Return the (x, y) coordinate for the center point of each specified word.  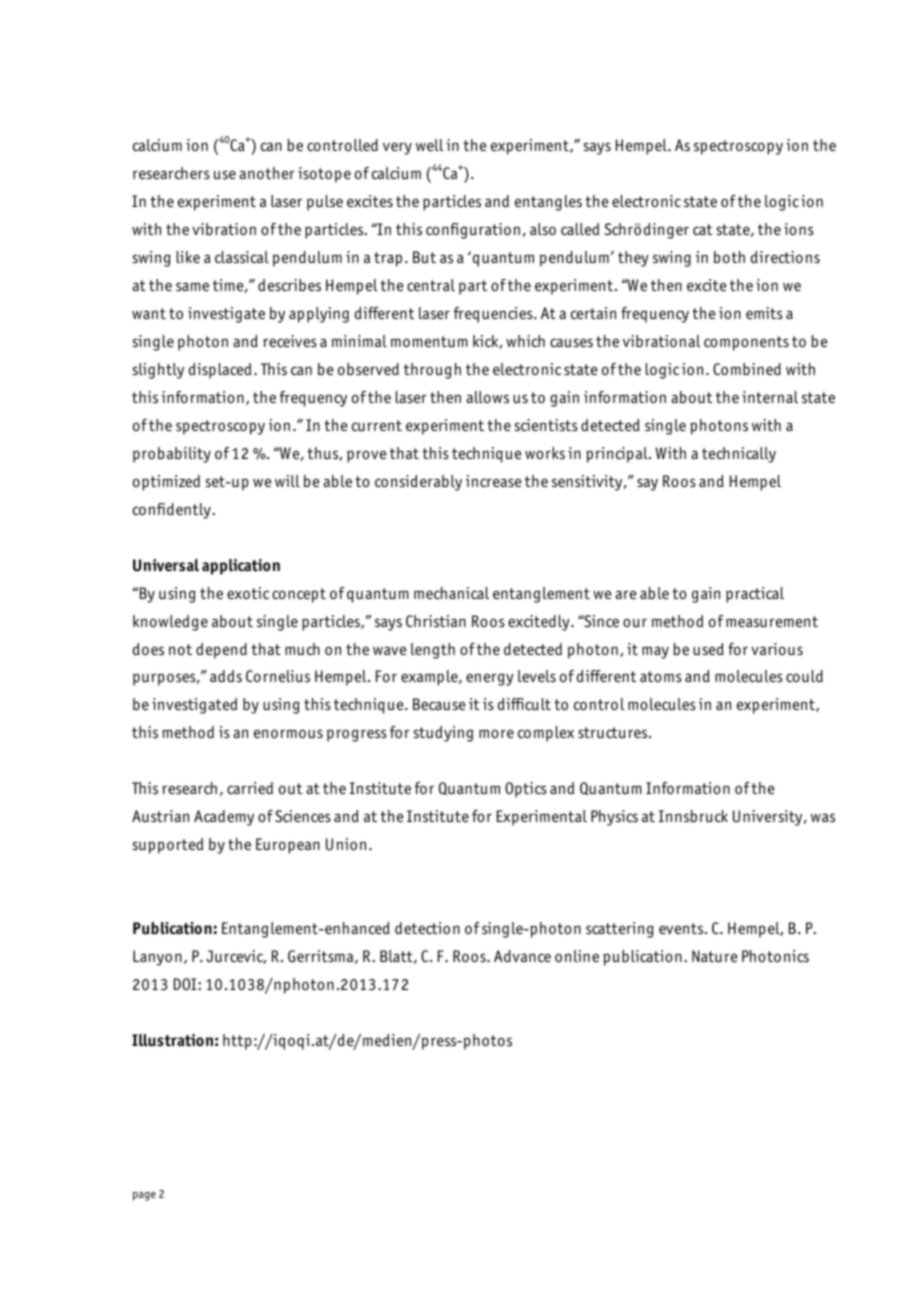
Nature (715, 956)
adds (226, 676)
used (708, 649)
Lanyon (157, 958)
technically (739, 455)
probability (172, 455)
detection (427, 928)
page (144, 1196)
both (729, 257)
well (430, 145)
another (266, 173)
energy (490, 679)
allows (487, 397)
